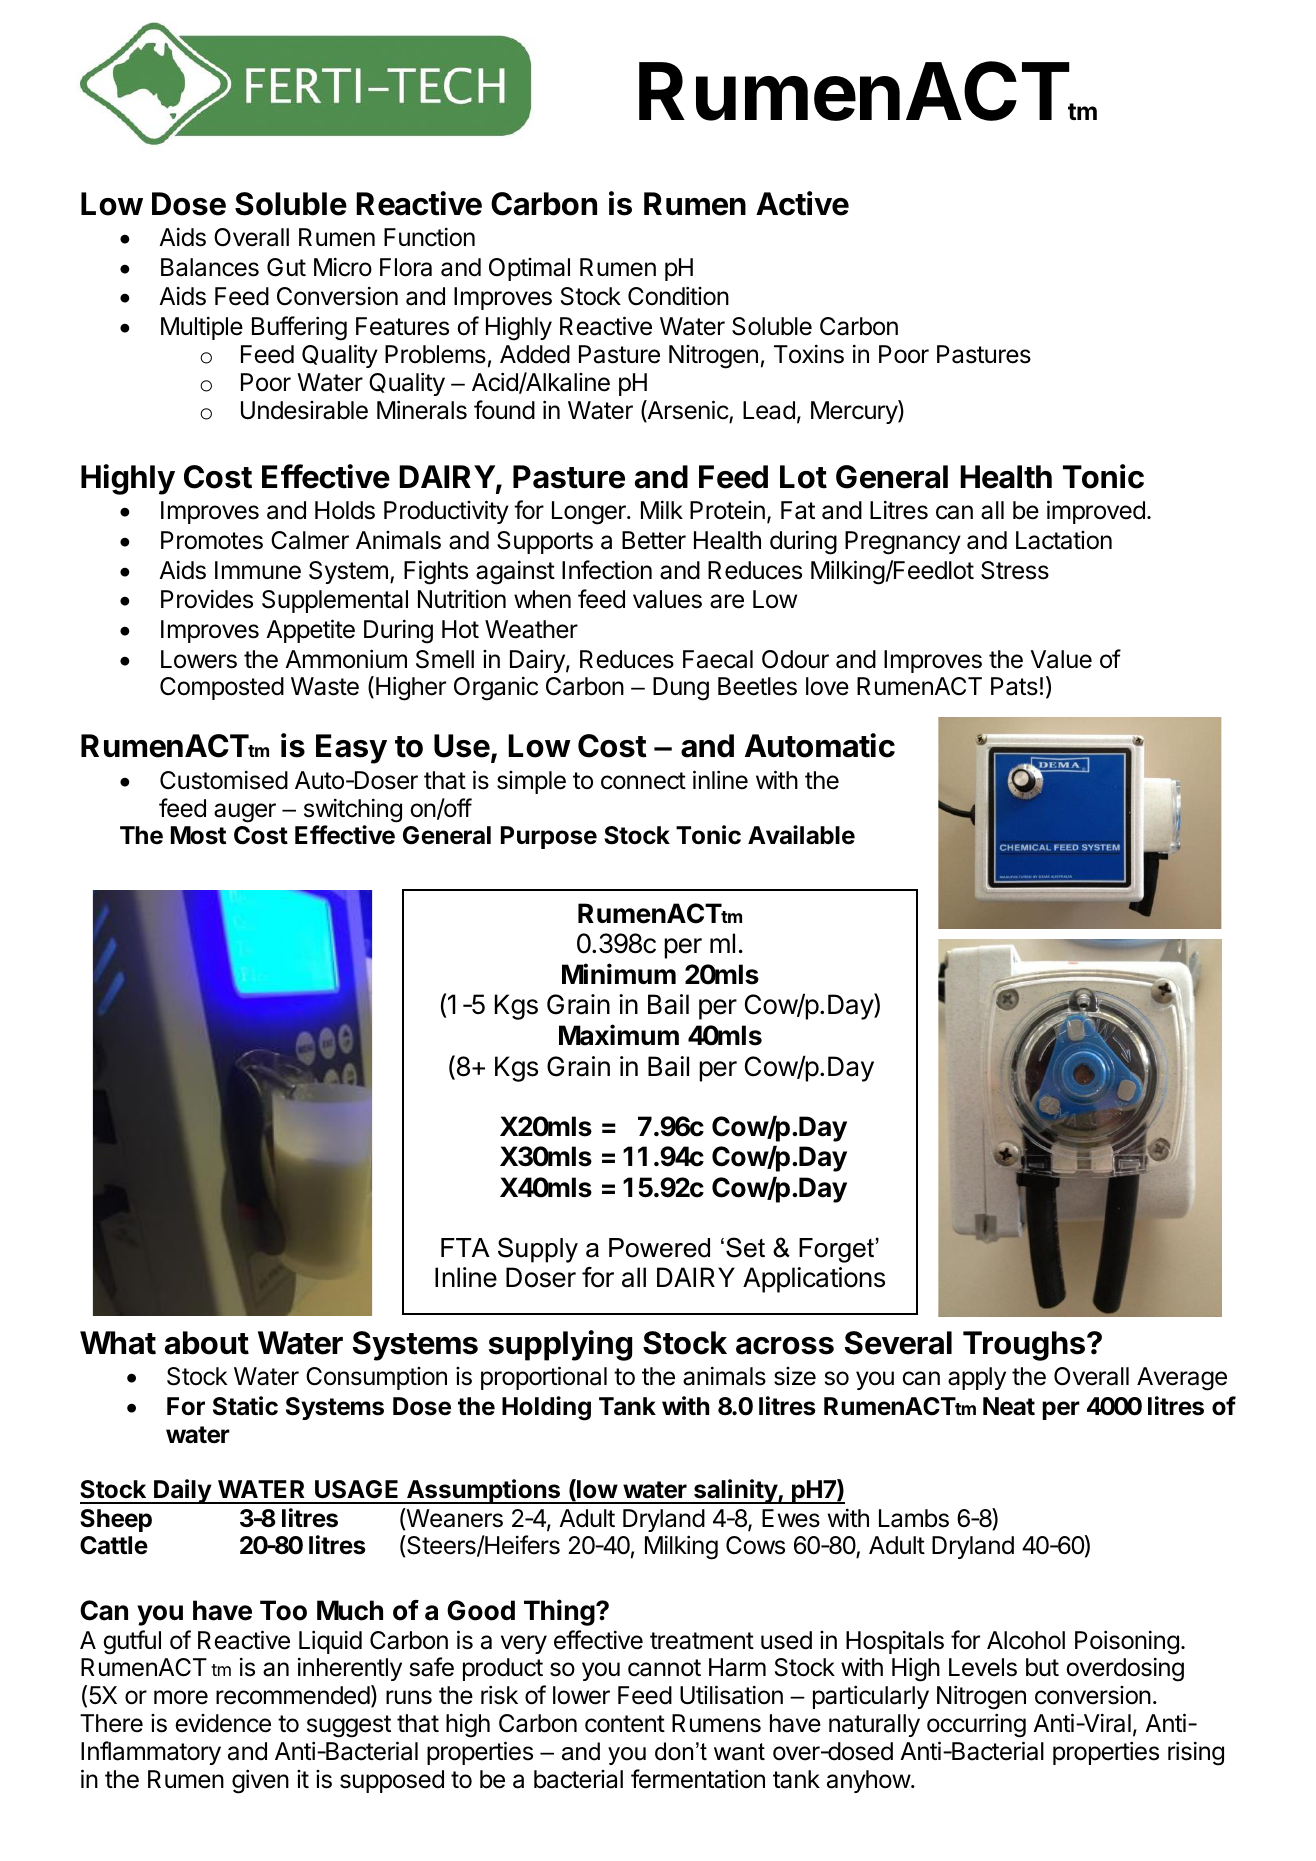 Image resolution: width=1316 pixels, height=1861 pixels. What do you see at coordinates (678, 296) in the screenshot?
I see `Condition` at bounding box center [678, 296].
